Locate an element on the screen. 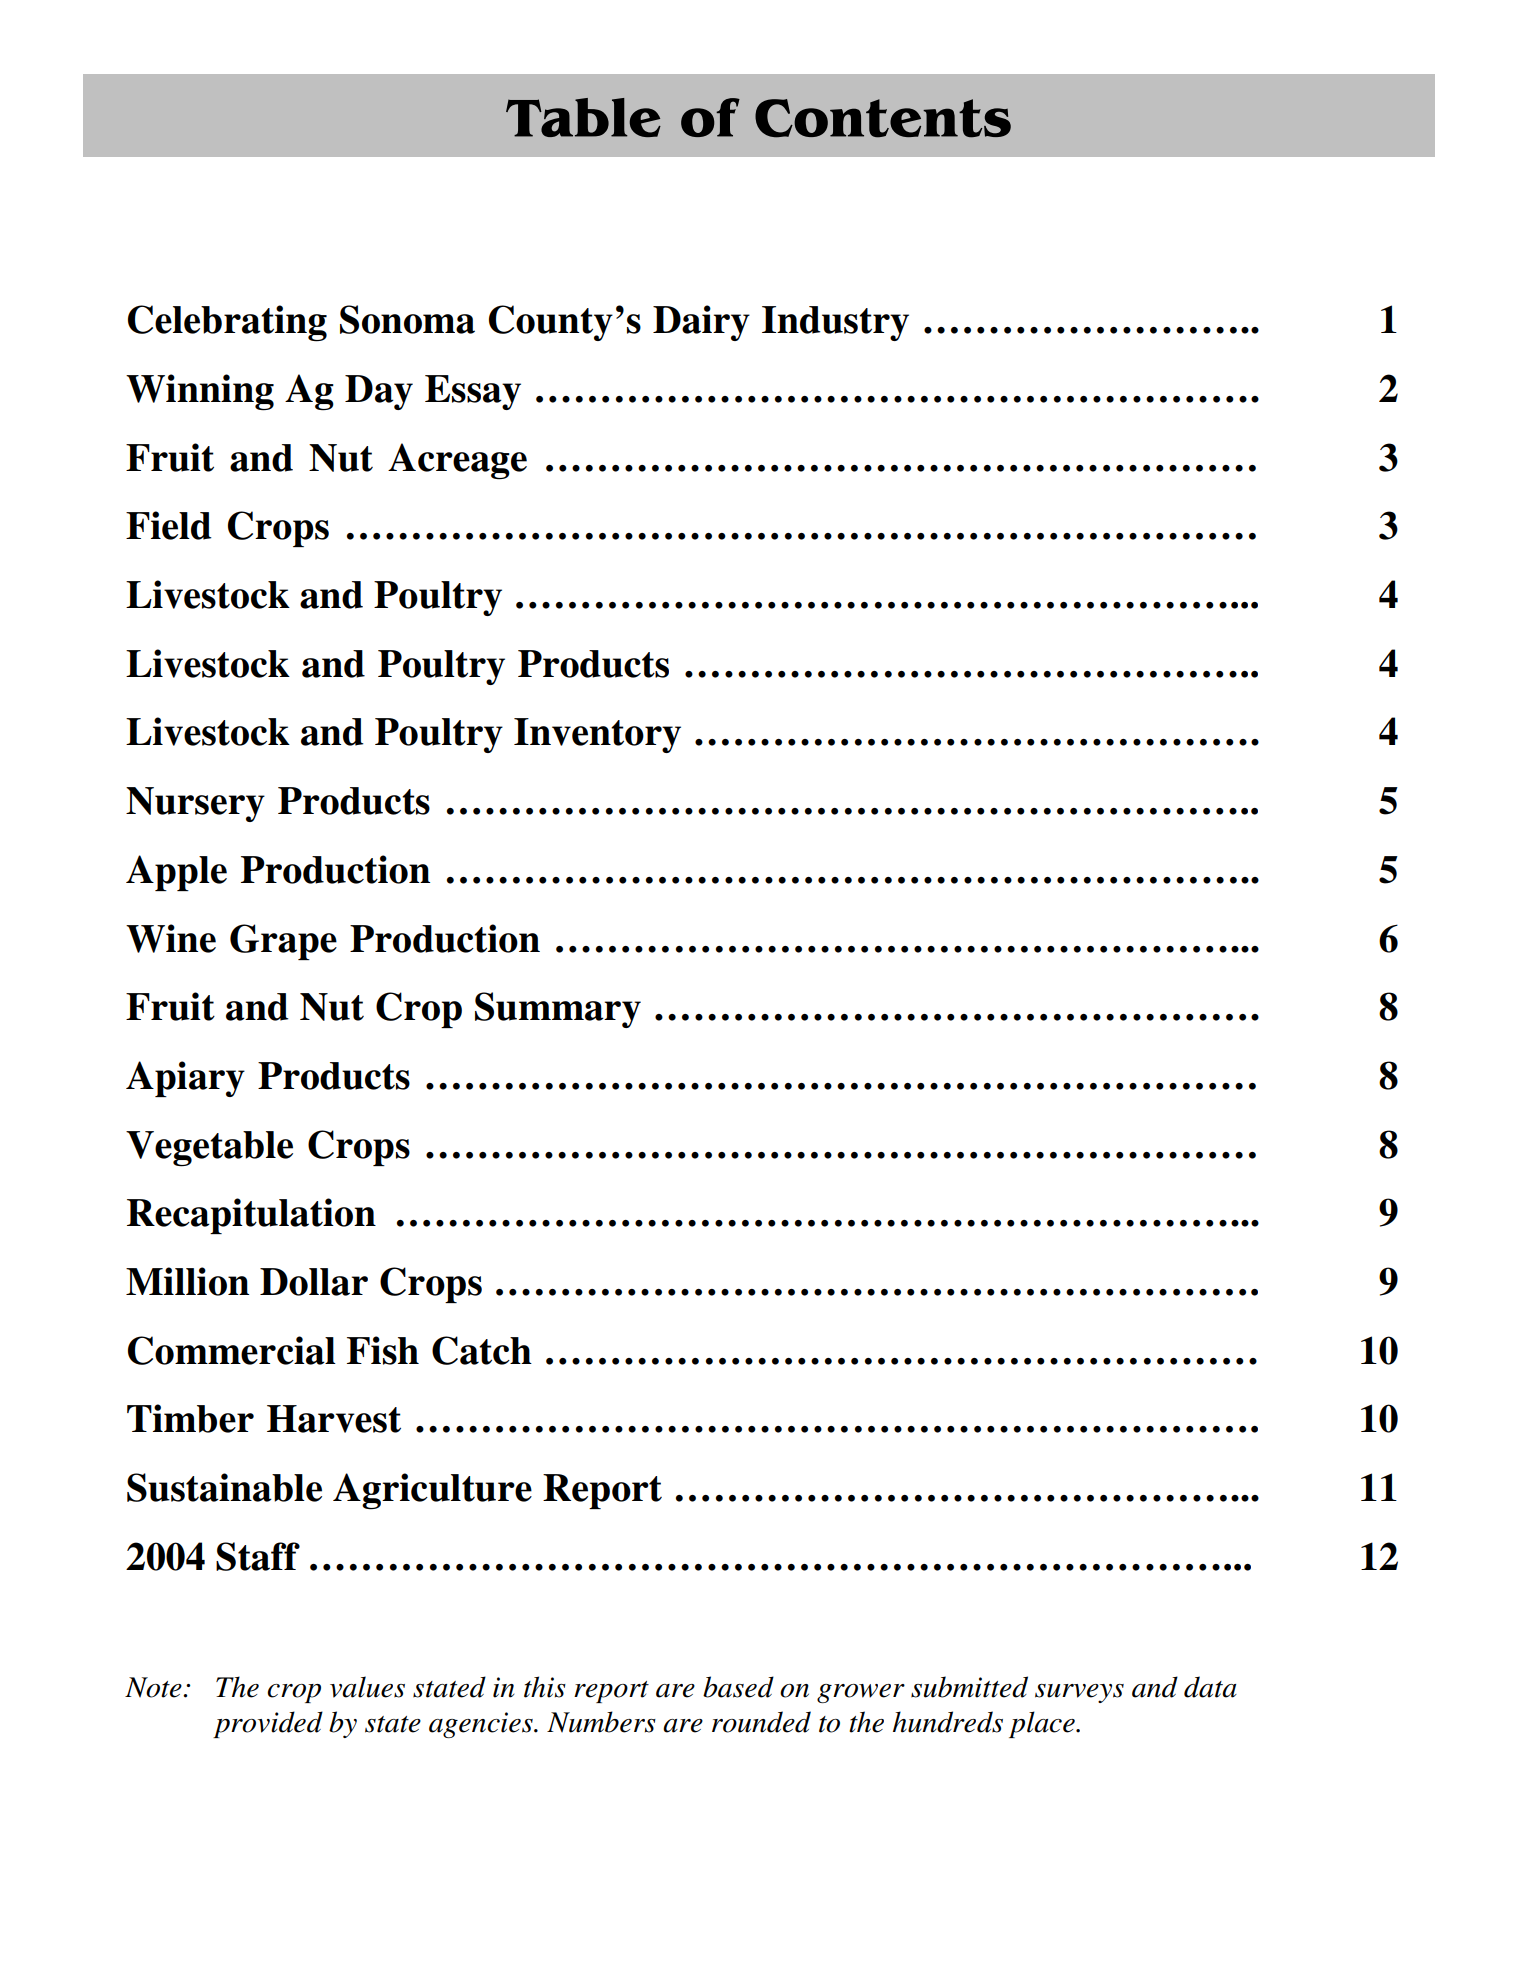 This screenshot has width=1525, height=1973. Industry is located at coordinates (835, 323).
